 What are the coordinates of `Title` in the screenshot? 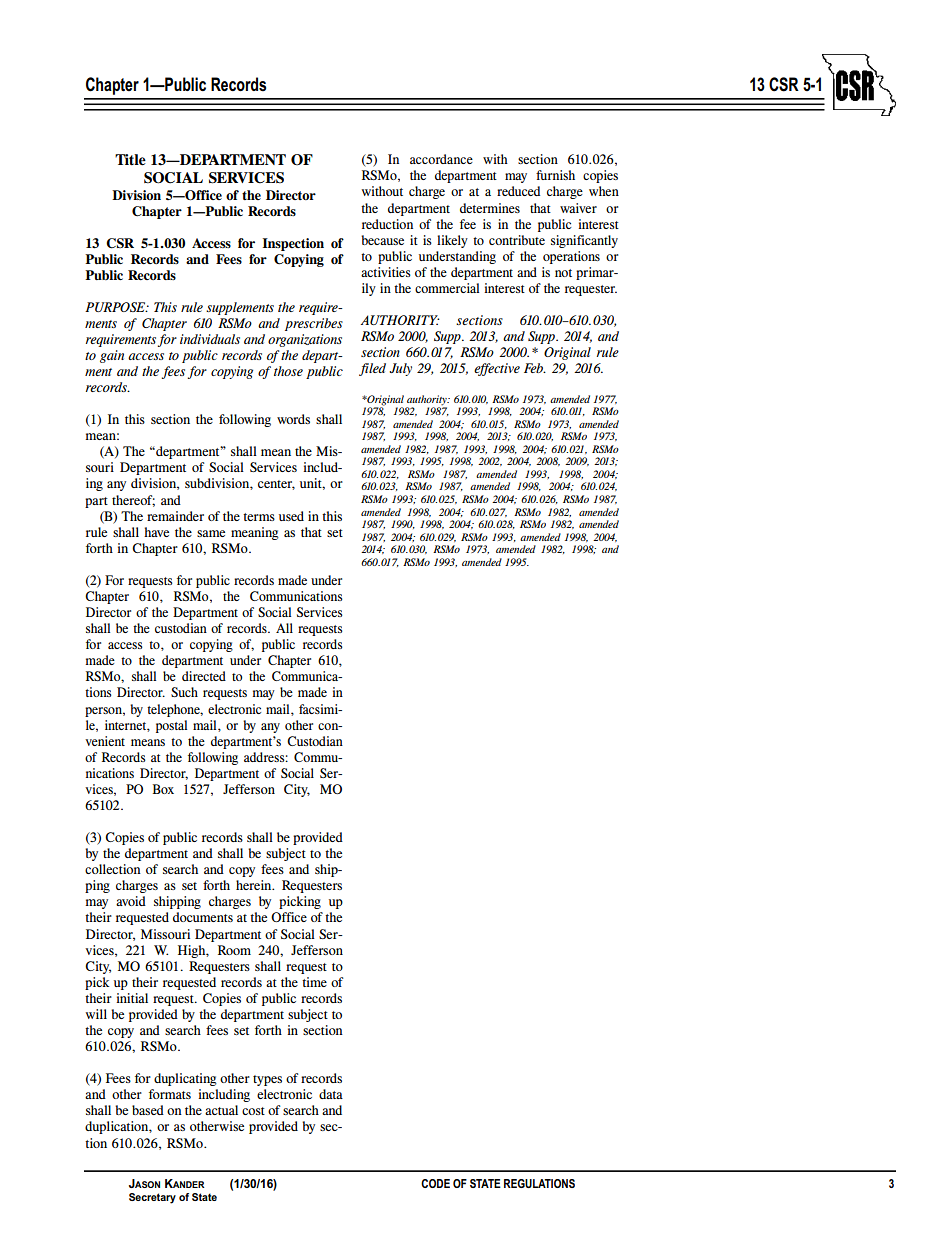 It's located at (130, 160).
